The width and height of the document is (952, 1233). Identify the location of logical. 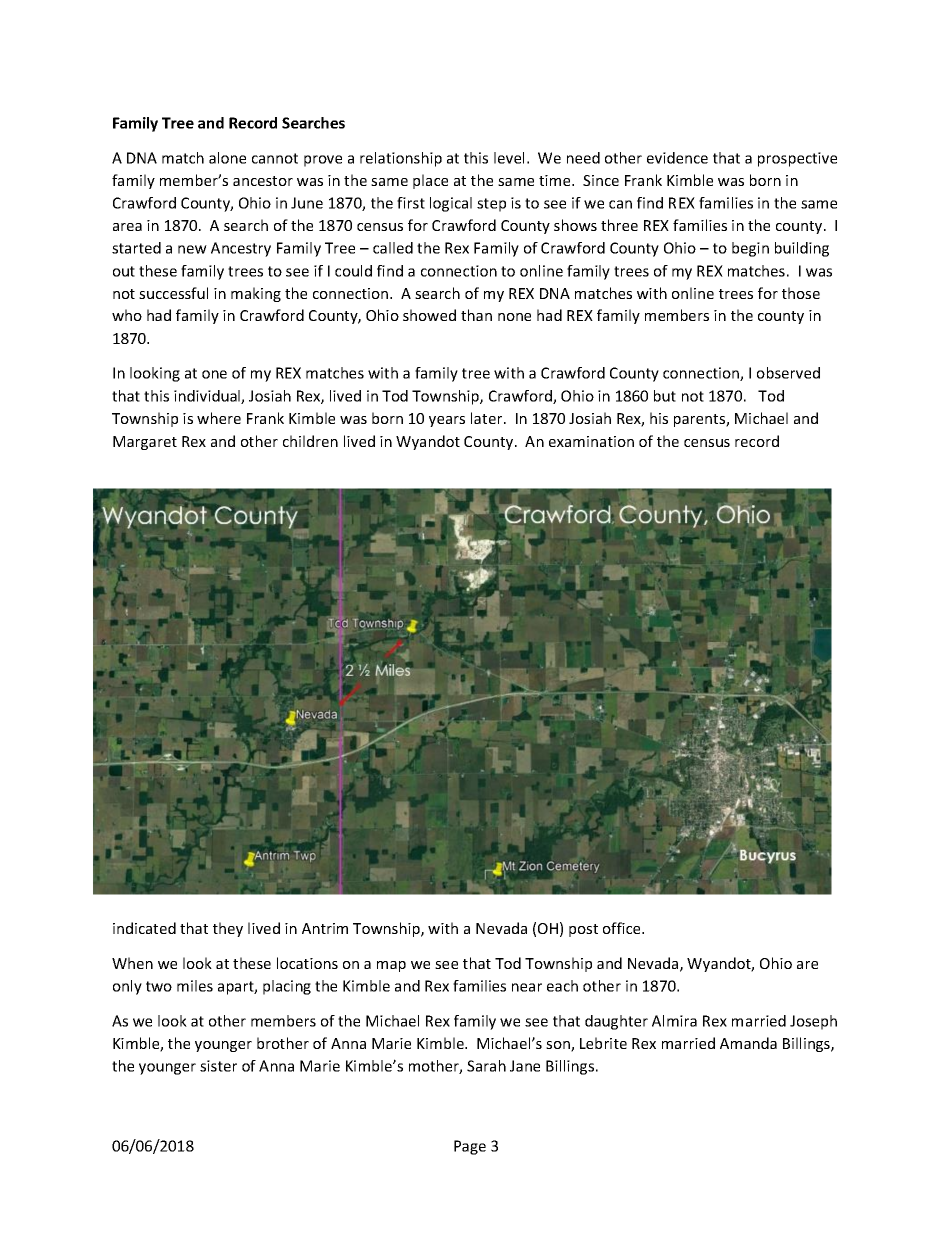
(451, 204).
